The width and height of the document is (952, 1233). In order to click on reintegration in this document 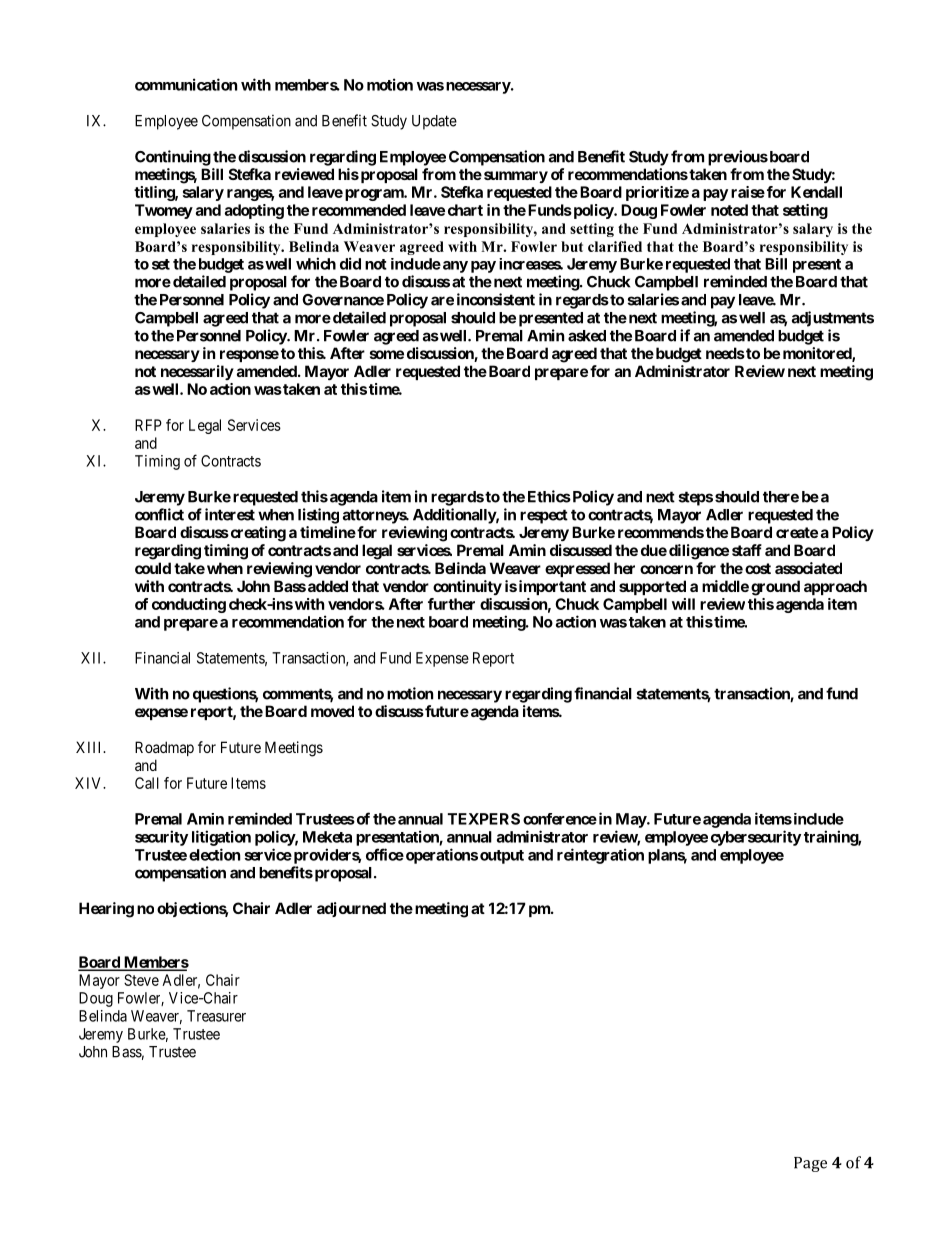, I will do `click(600, 856)`.
